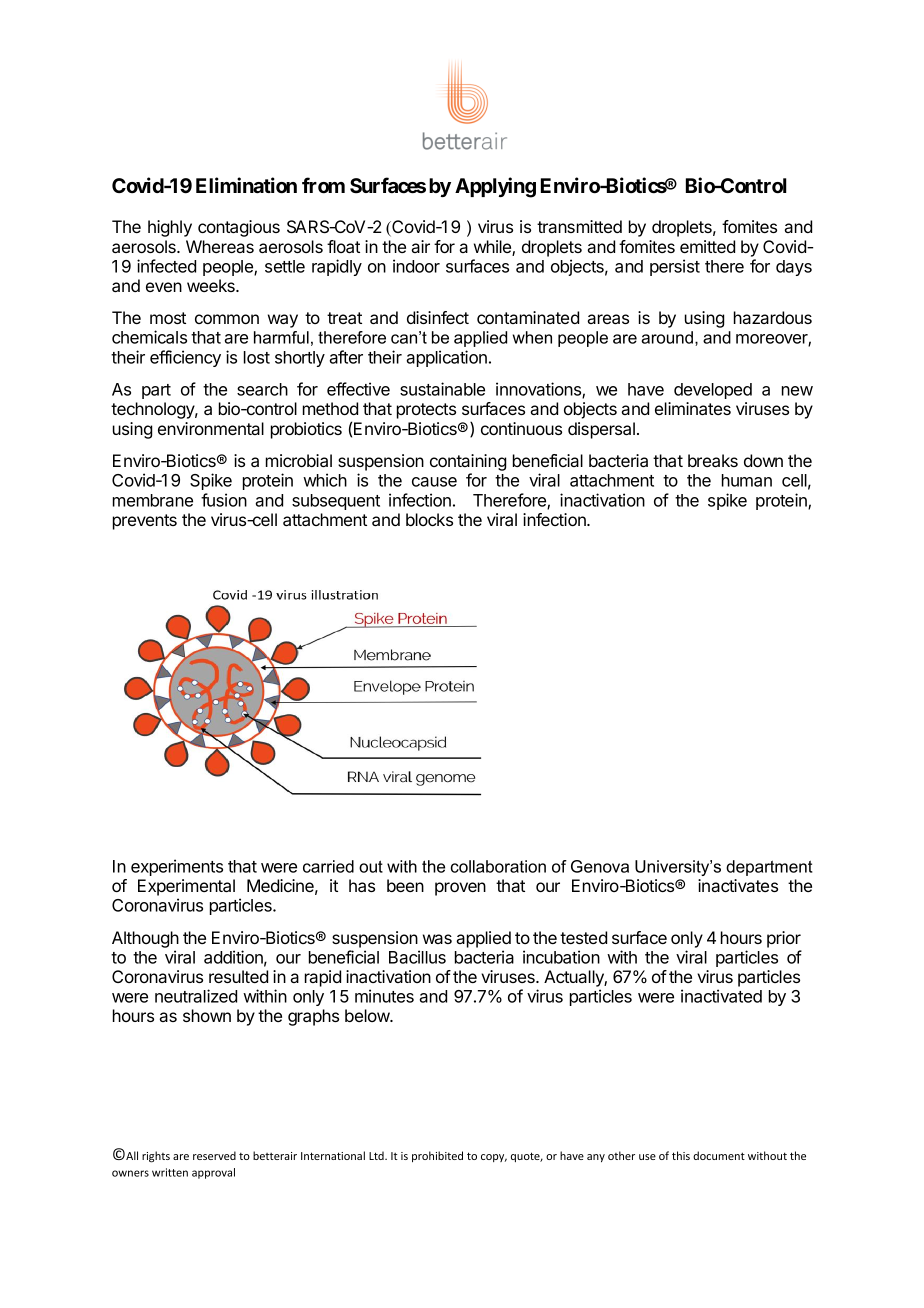 The height and width of the document is (1308, 924). Describe the element at coordinates (747, 480) in the document. I see `human` at that location.
